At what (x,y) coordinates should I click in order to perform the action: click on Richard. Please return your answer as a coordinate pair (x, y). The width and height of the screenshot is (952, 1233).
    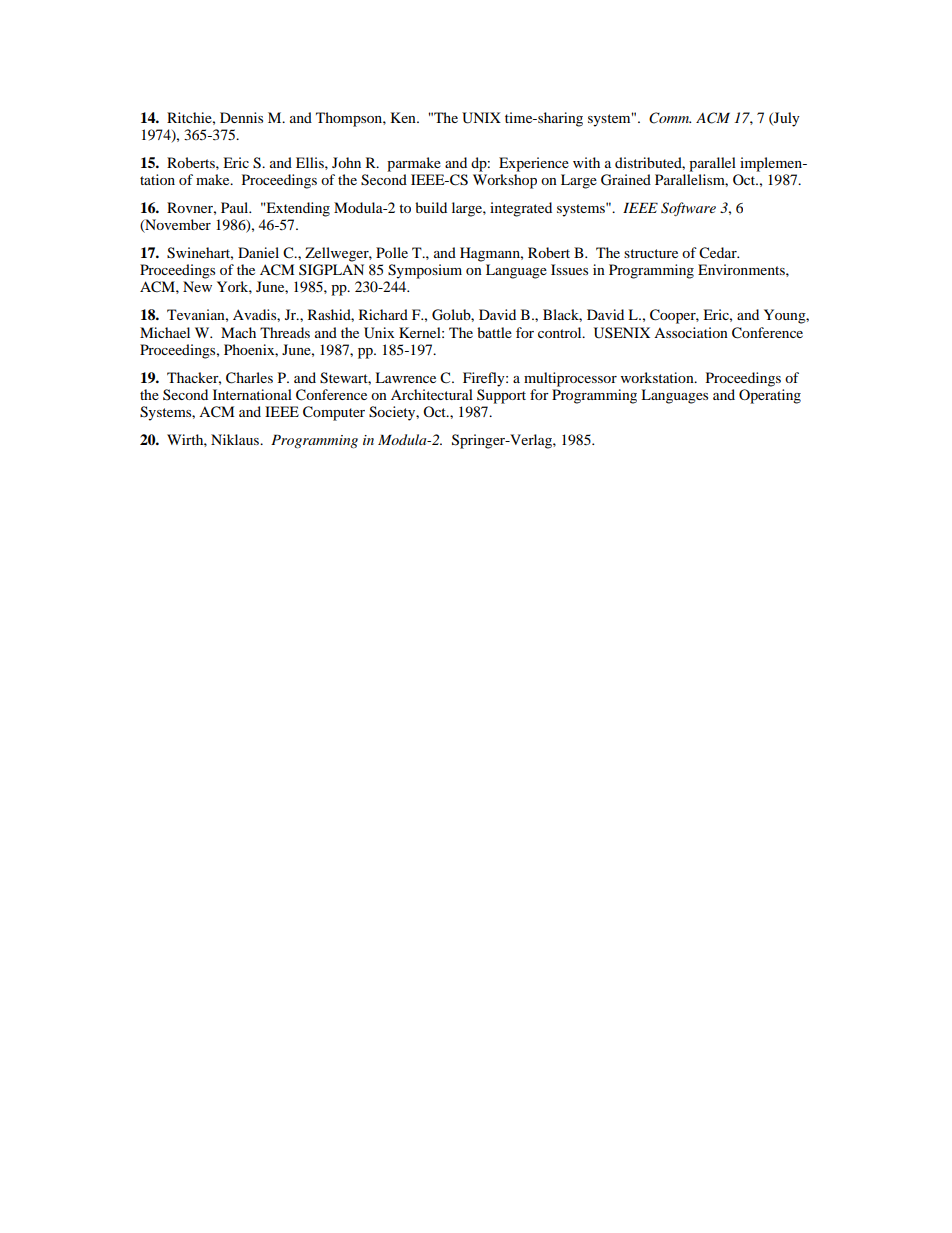
    Looking at the image, I should click on (383, 314).
